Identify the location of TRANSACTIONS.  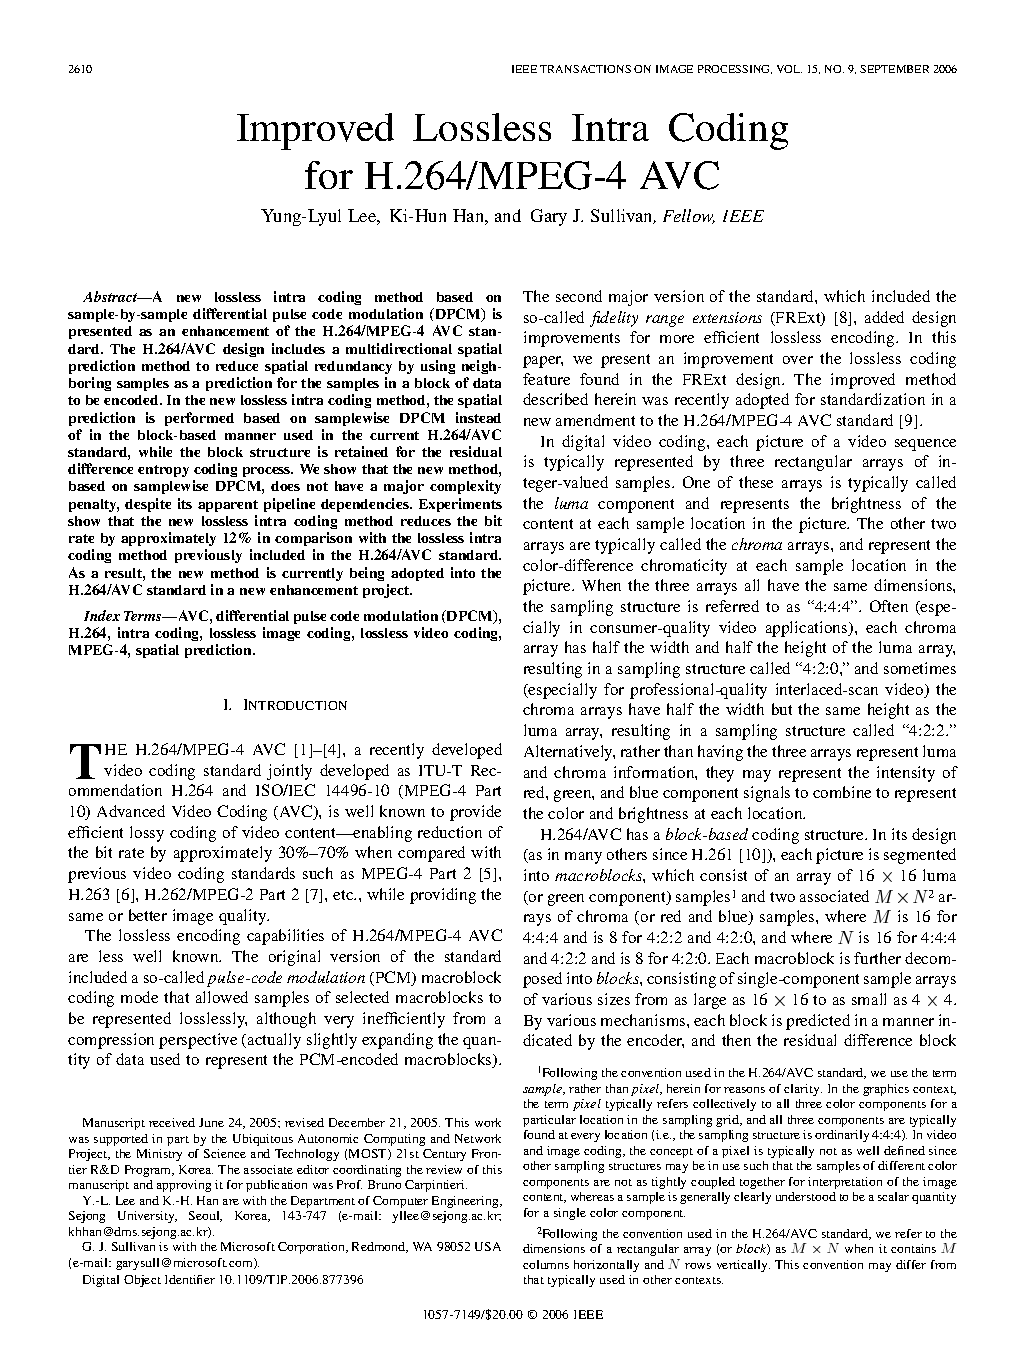
(585, 69).
